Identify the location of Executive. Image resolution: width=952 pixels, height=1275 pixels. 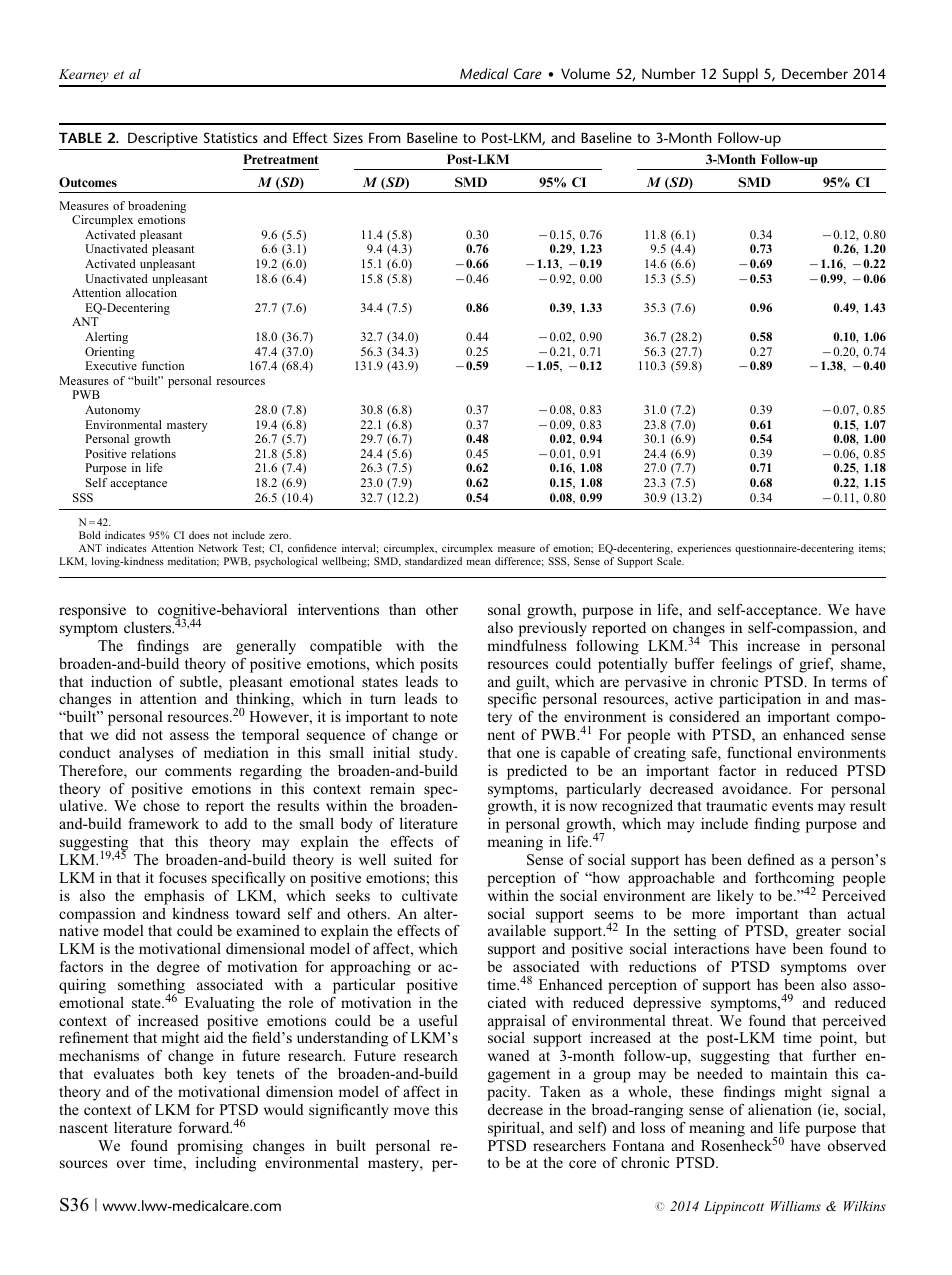
(111, 365).
